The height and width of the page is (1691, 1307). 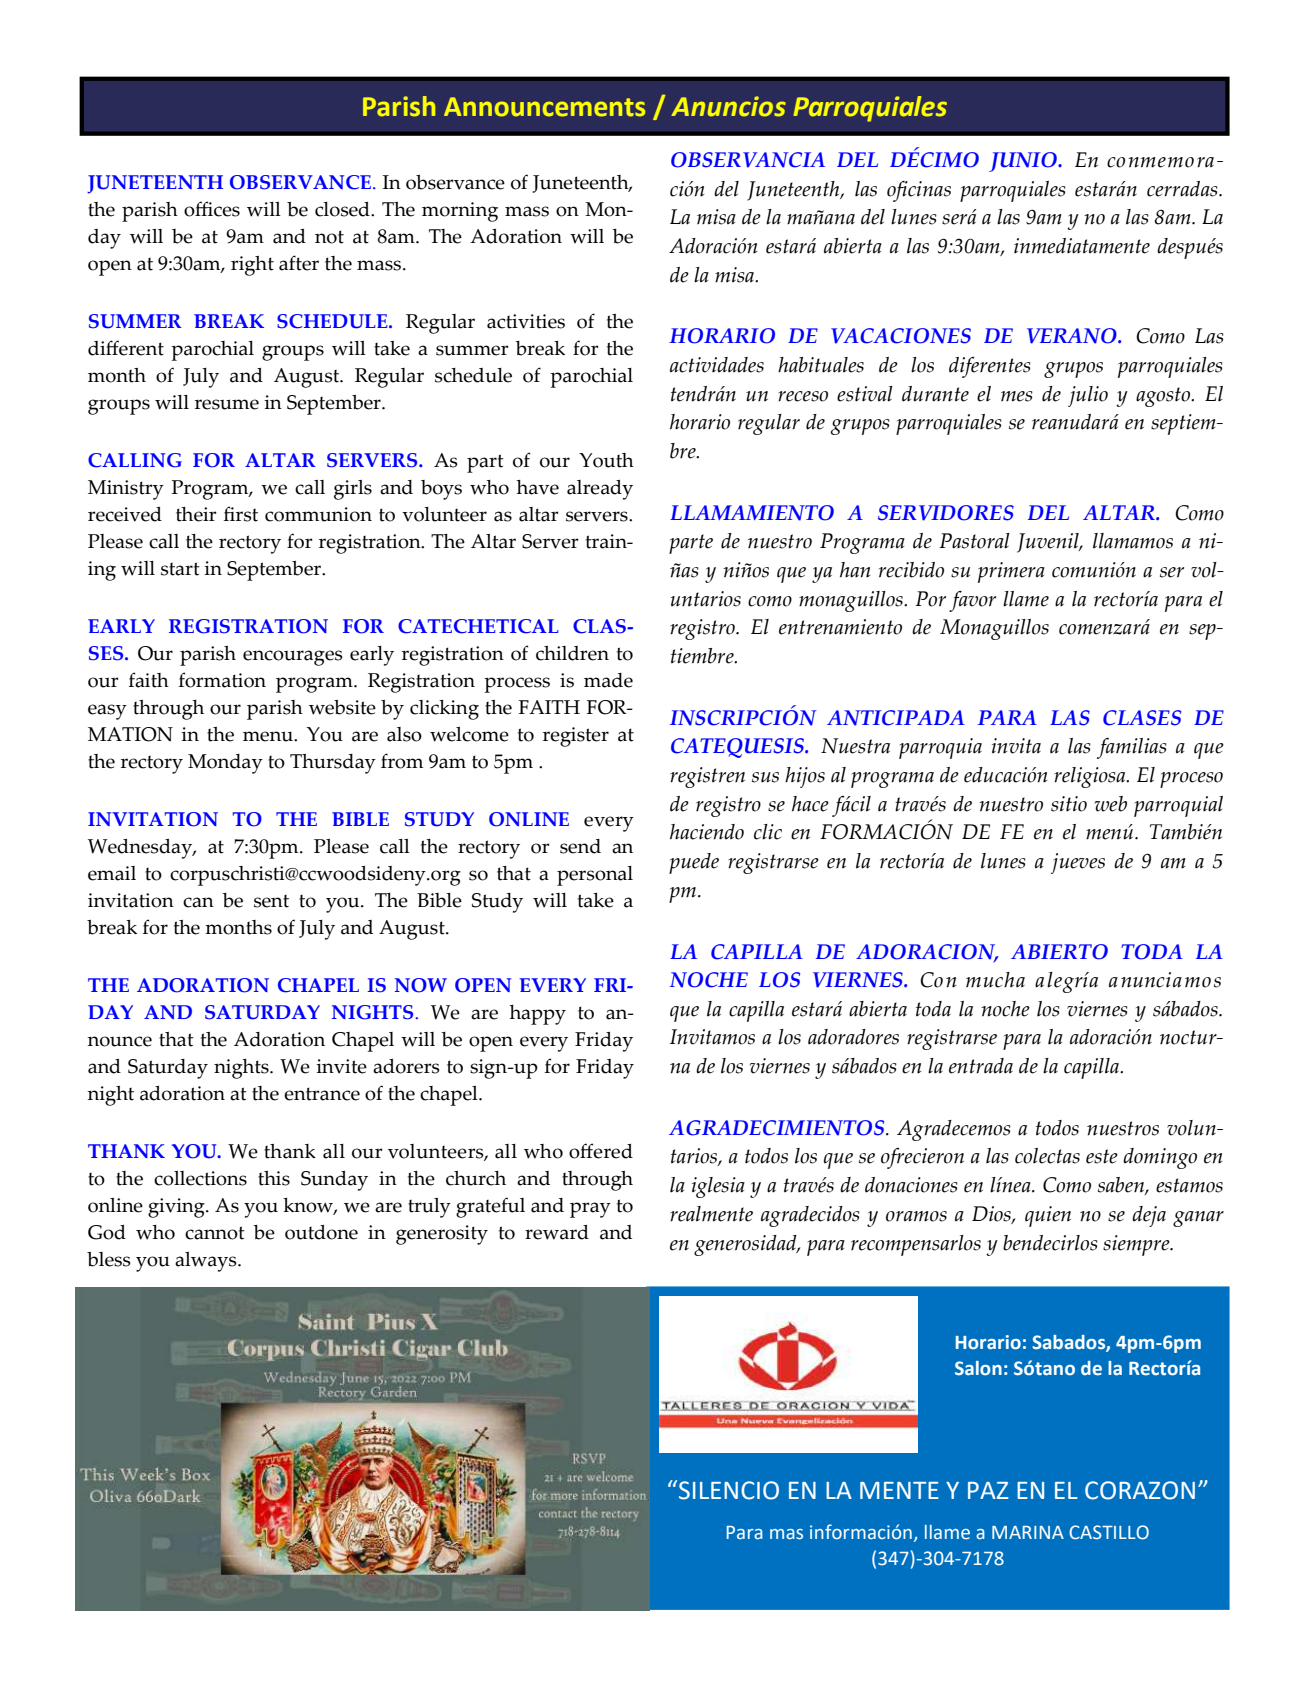 What do you see at coordinates (988, 1490) in the page?
I see `PAZ` at bounding box center [988, 1490].
